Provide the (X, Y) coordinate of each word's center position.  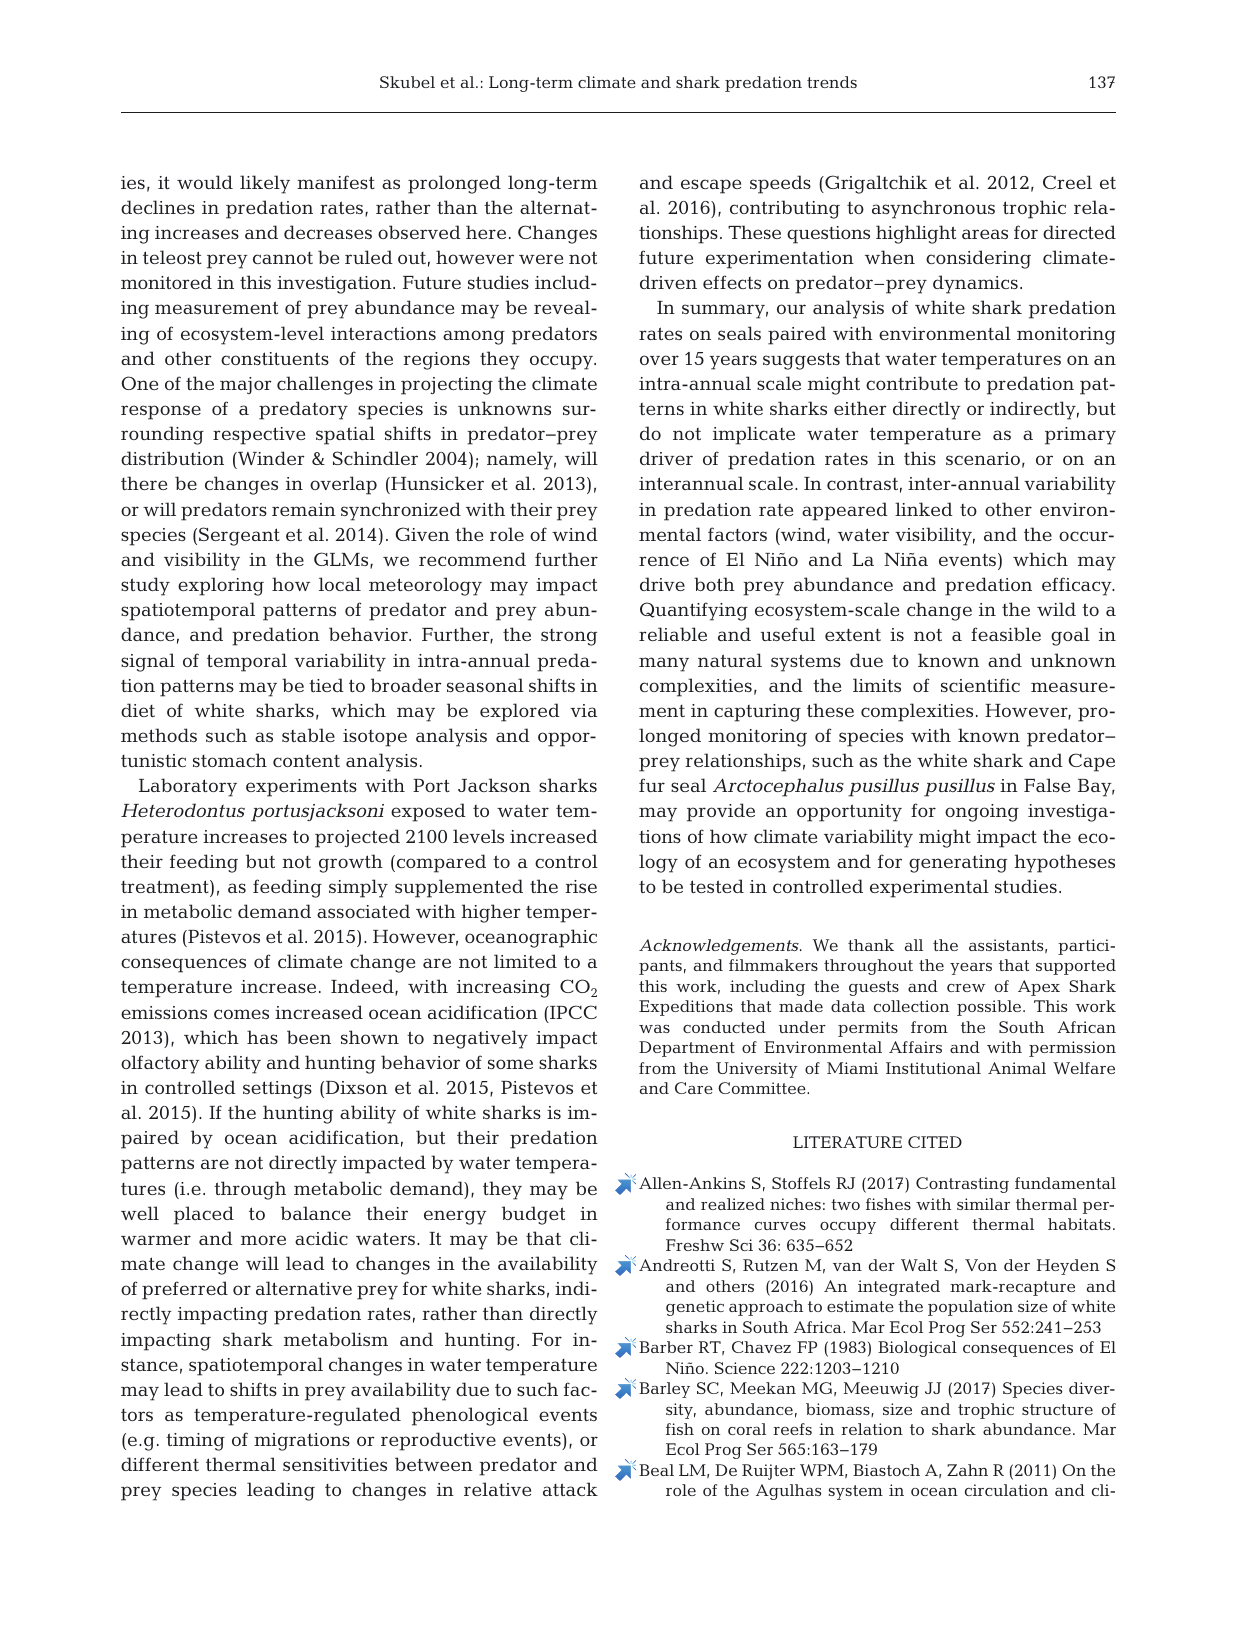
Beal (656, 1470)
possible (990, 1008)
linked (924, 509)
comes (241, 1014)
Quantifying (694, 611)
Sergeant (239, 536)
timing (195, 1442)
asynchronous (933, 209)
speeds (780, 184)
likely (265, 184)
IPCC (572, 1012)
